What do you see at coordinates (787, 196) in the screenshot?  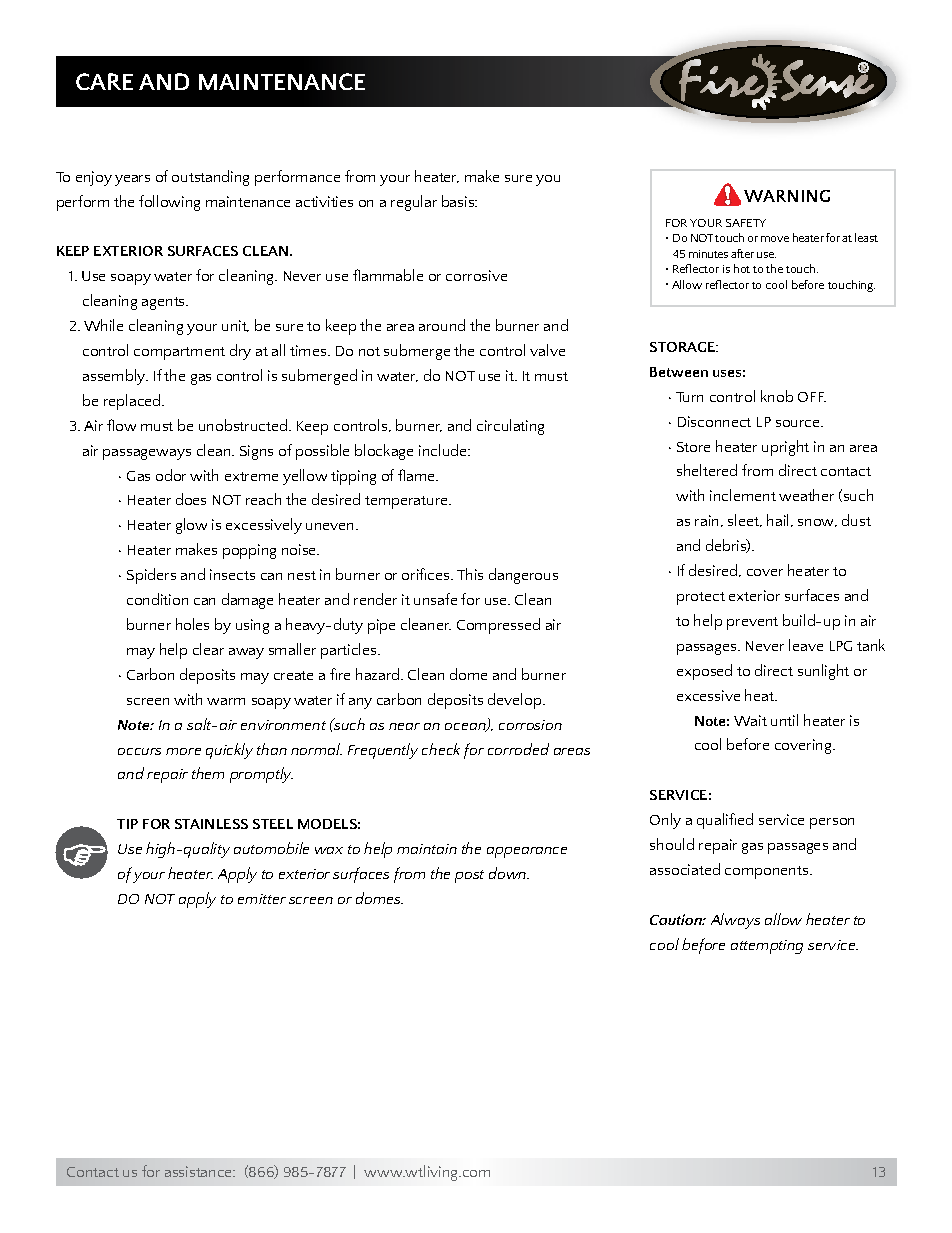 I see `WARNING` at bounding box center [787, 196].
